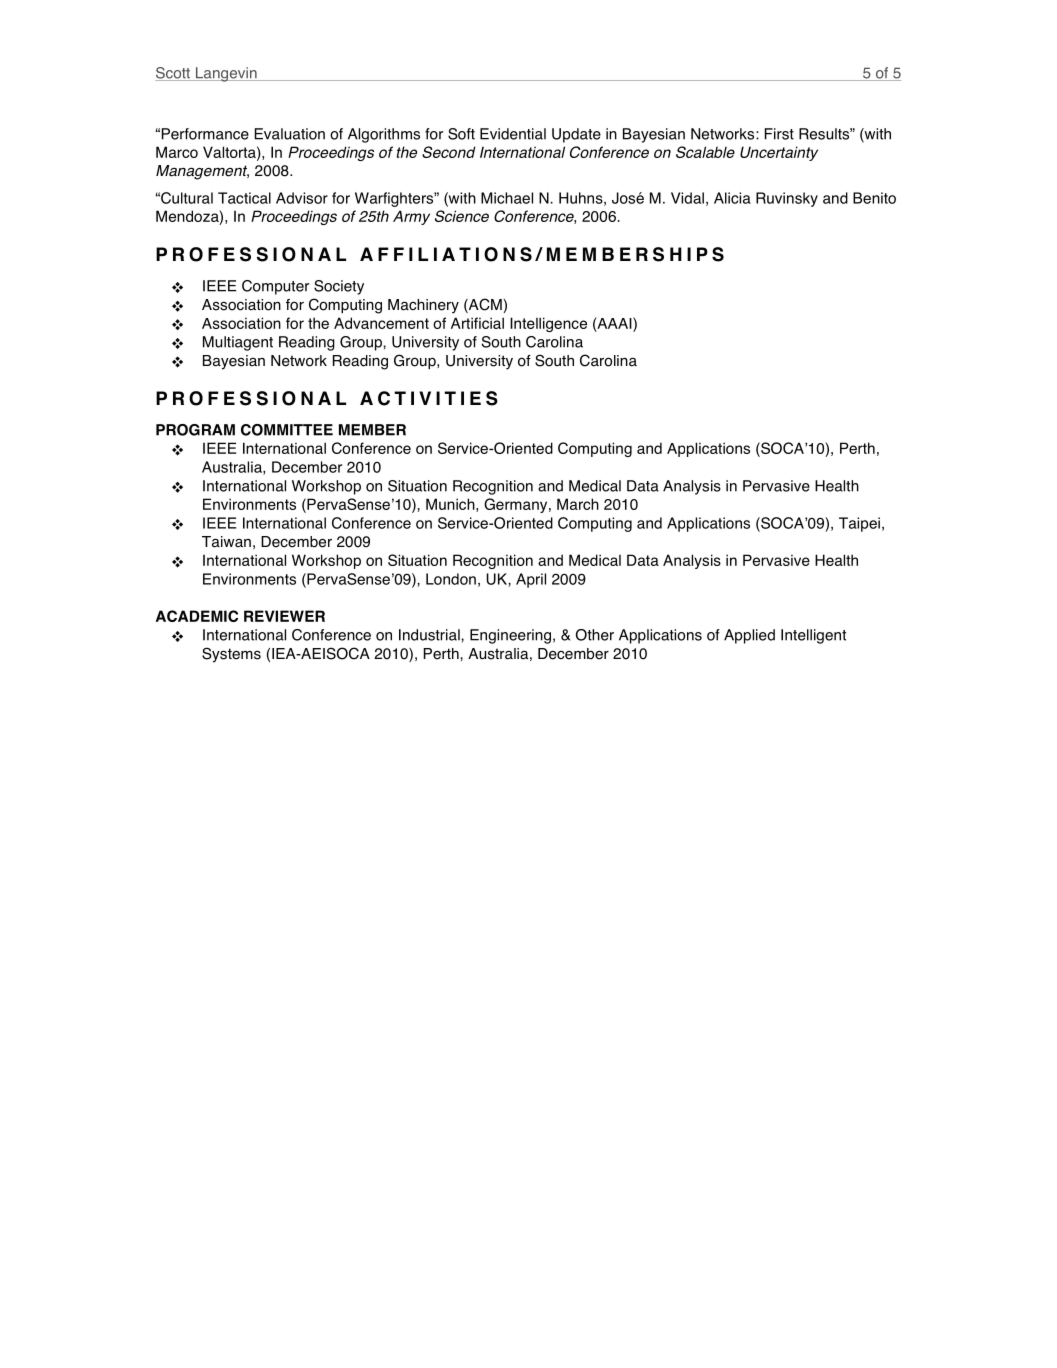  What do you see at coordinates (173, 74) in the screenshot?
I see `Scott` at bounding box center [173, 74].
